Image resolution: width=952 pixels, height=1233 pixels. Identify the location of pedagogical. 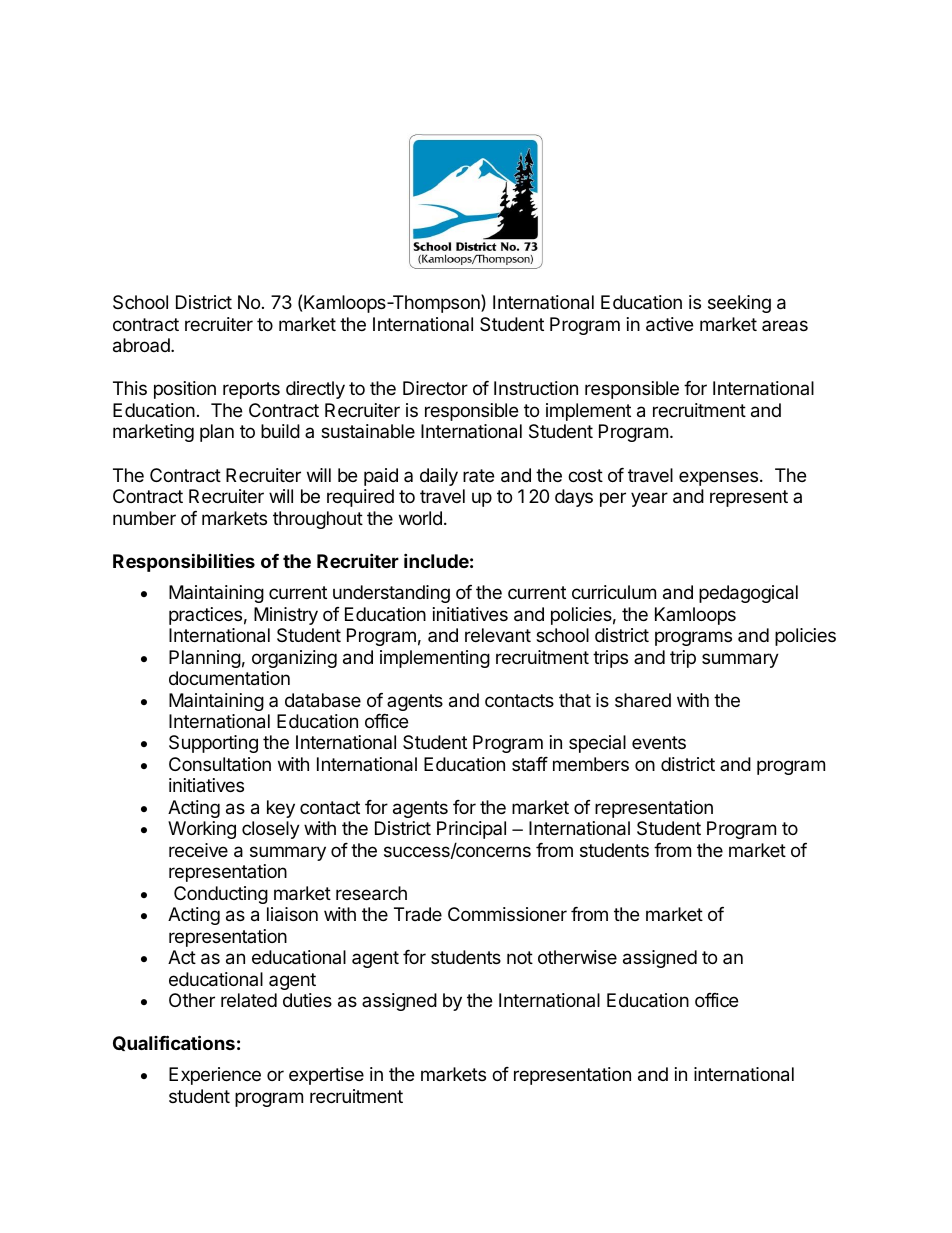
(748, 594).
